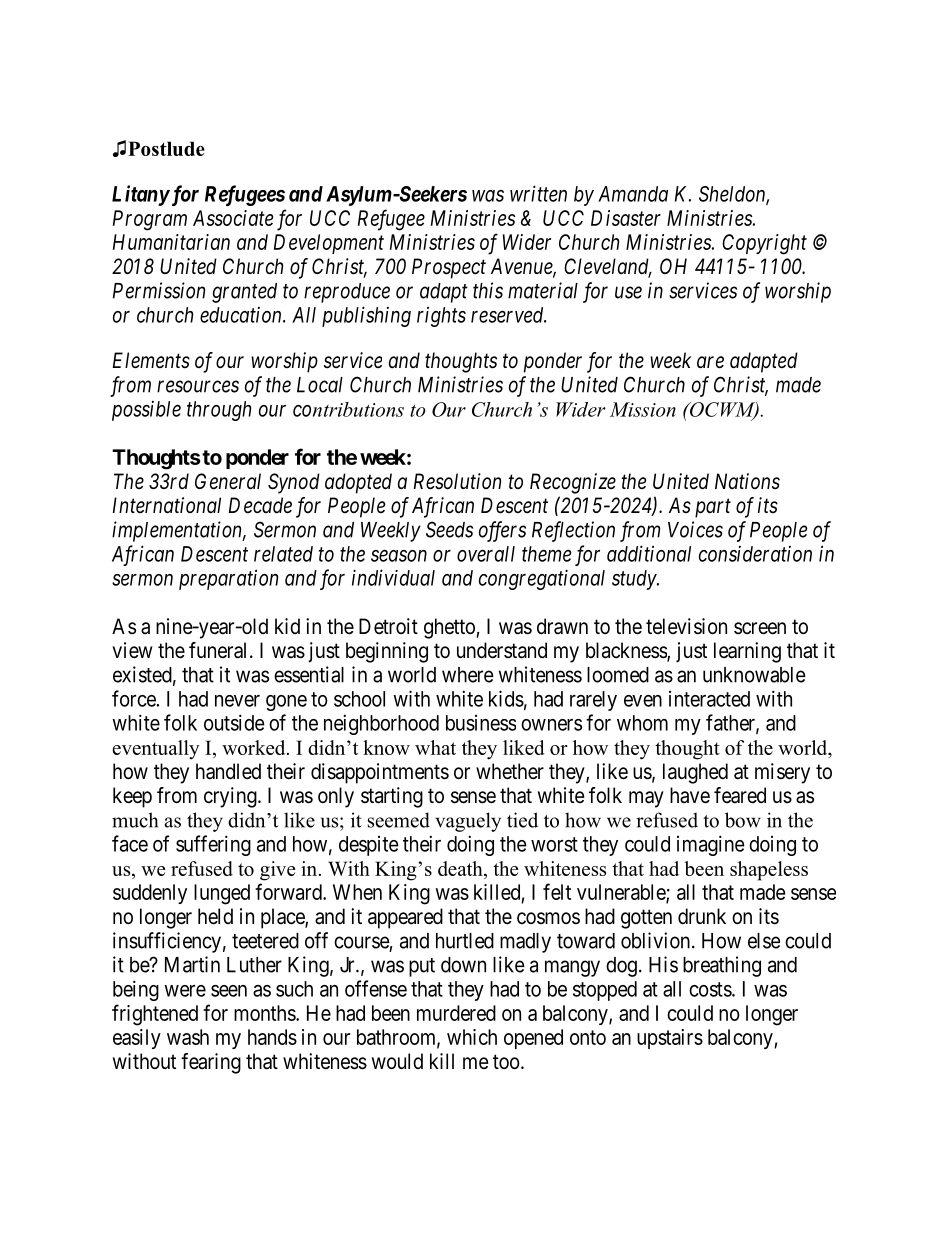 Image resolution: width=952 pixels, height=1233 pixels. Describe the element at coordinates (695, 773) in the page. I see `laughed` at that location.
